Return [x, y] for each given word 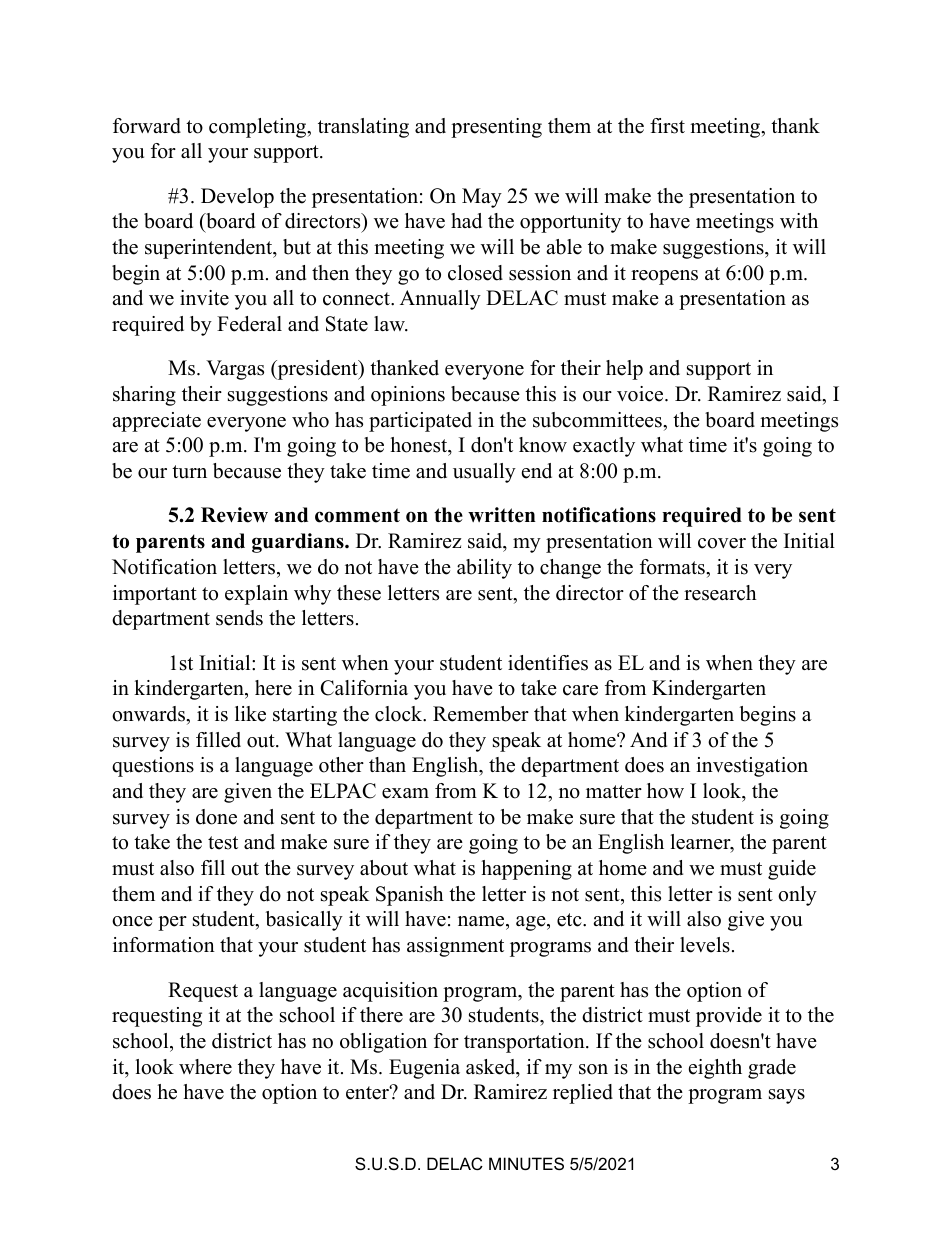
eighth [715, 1069]
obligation [383, 1043]
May [482, 198]
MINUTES [526, 1163]
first [667, 126]
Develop [237, 198]
